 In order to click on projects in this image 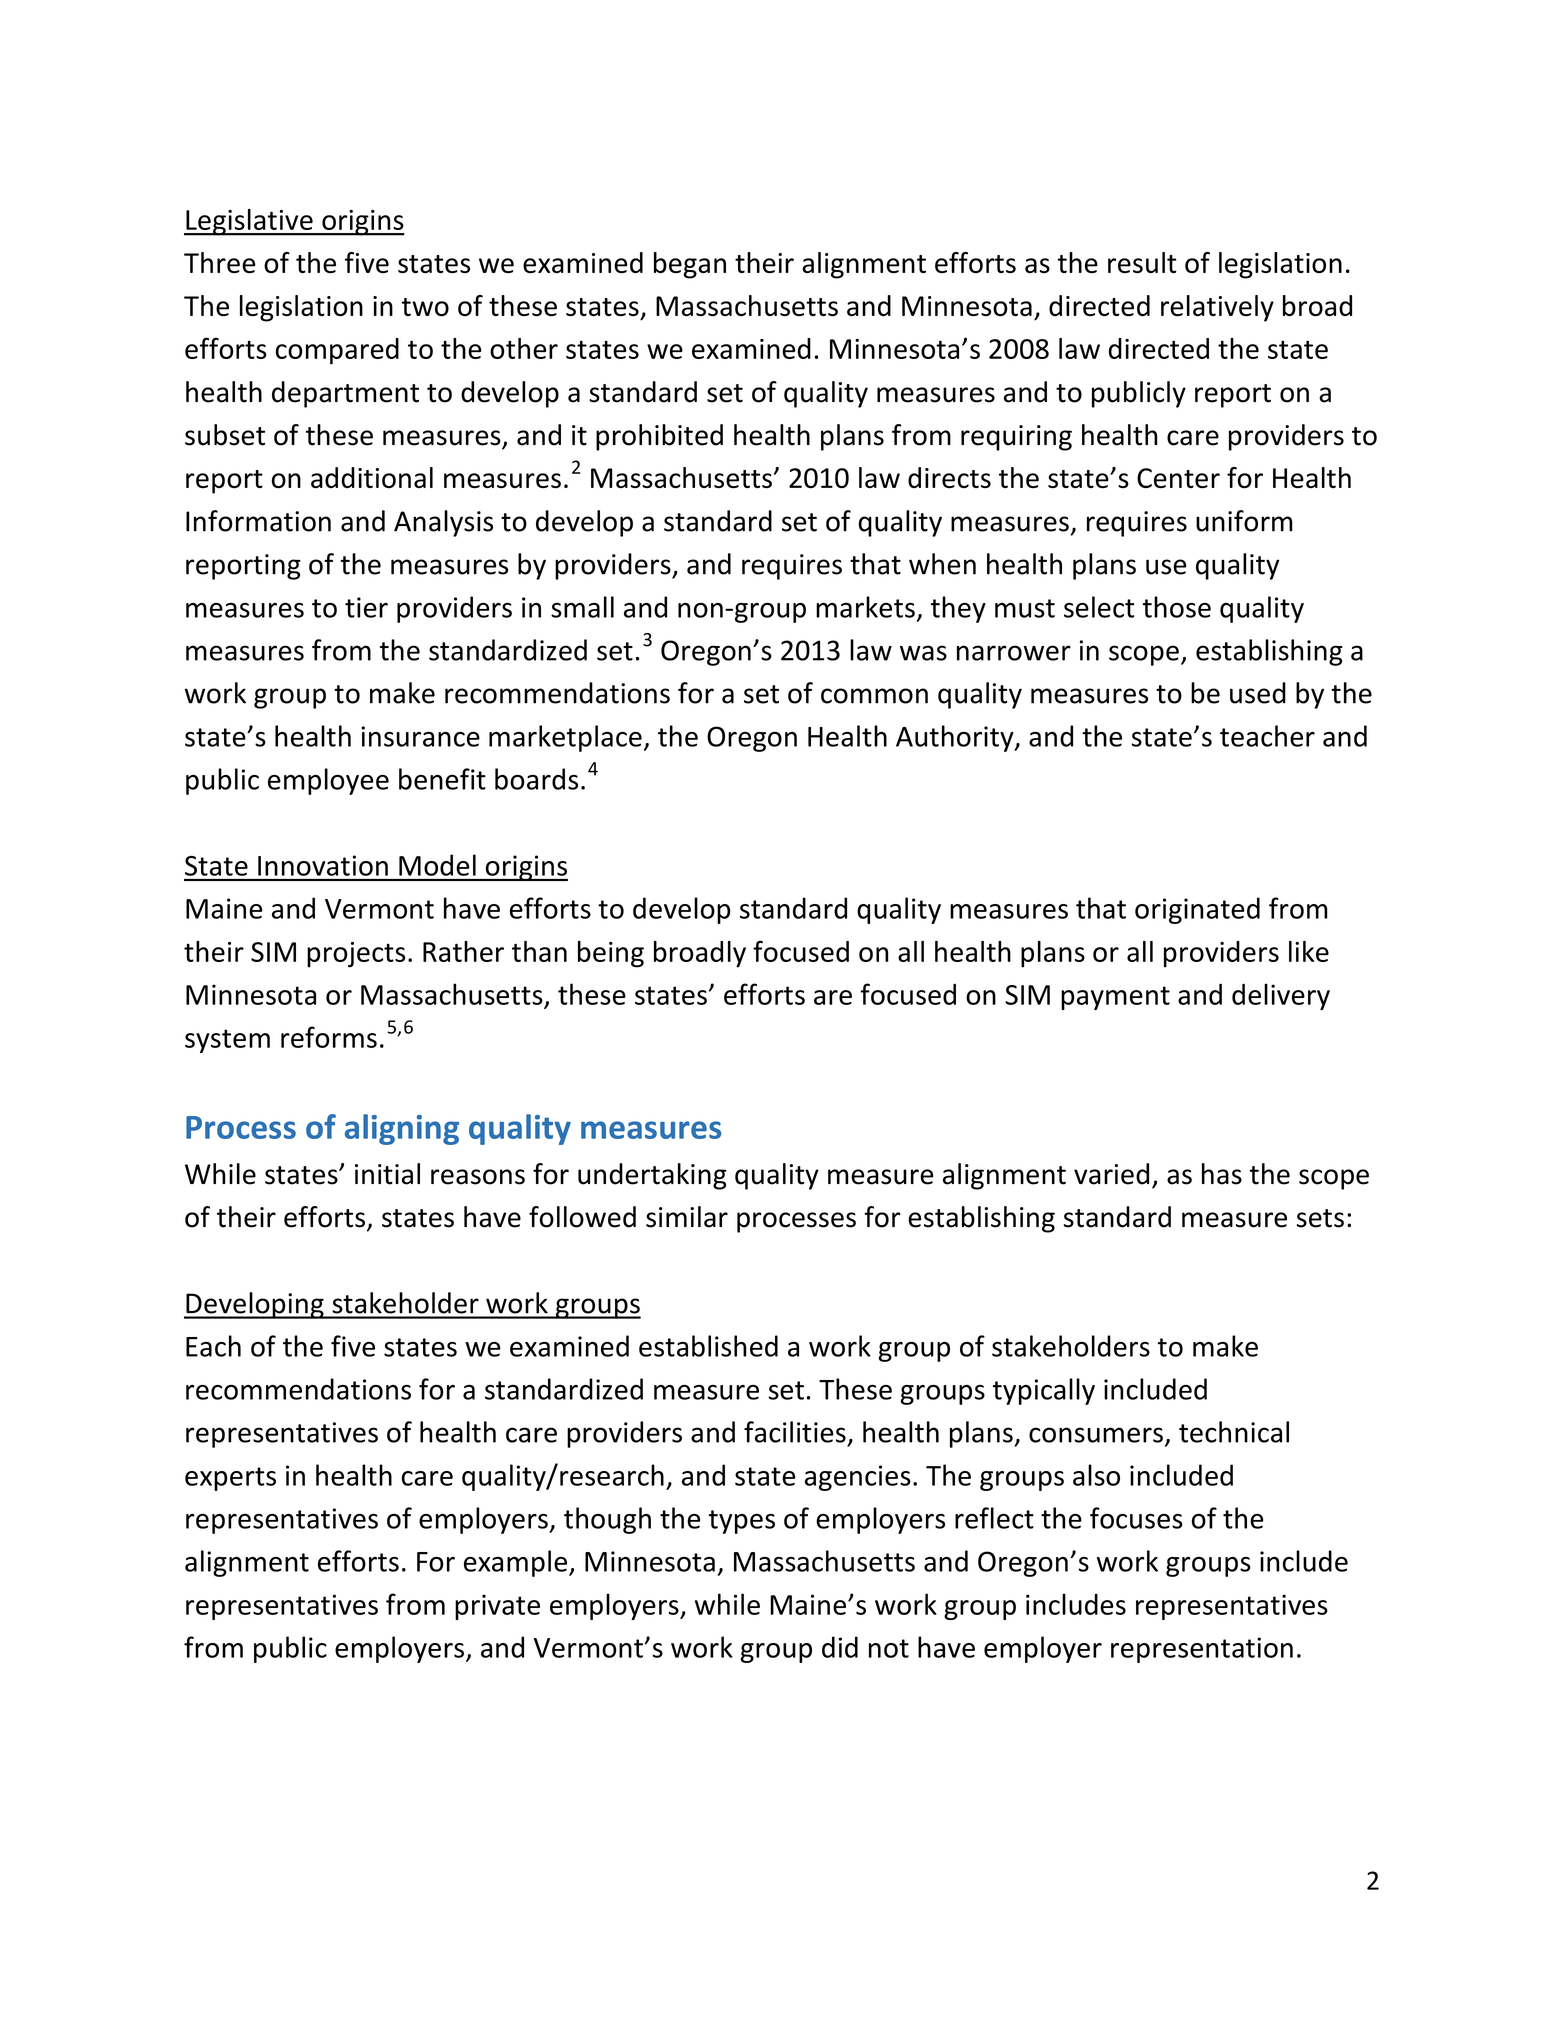, I will do `click(356, 955)`.
